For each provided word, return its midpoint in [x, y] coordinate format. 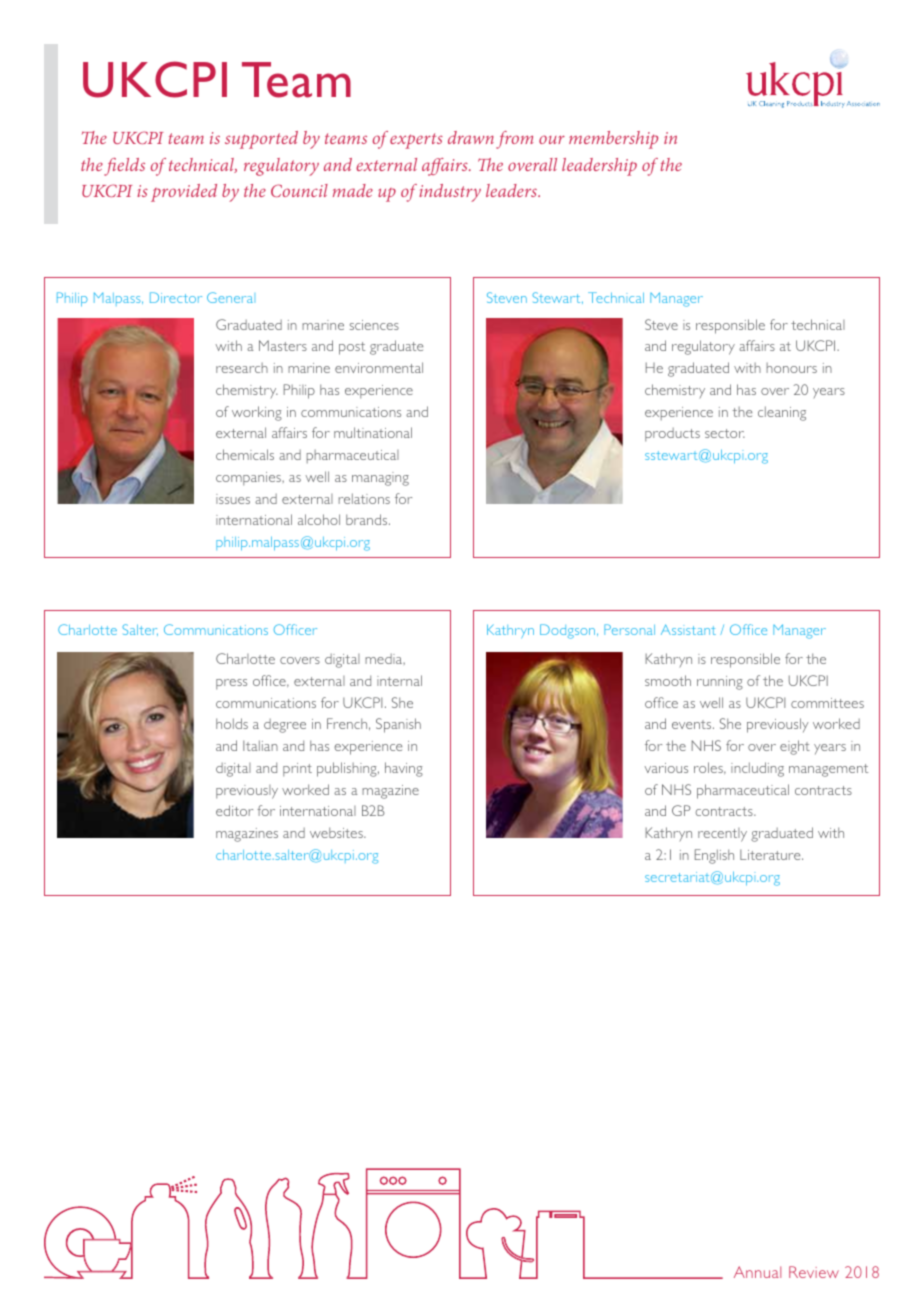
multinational [373, 432]
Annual [757, 1272]
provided [184, 193]
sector [725, 433]
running [720, 683]
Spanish [398, 725]
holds [232, 723]
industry [450, 193]
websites [337, 832]
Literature [771, 854]
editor [234, 810]
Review [814, 1272]
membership [613, 140]
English [714, 856]
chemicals [245, 454]
